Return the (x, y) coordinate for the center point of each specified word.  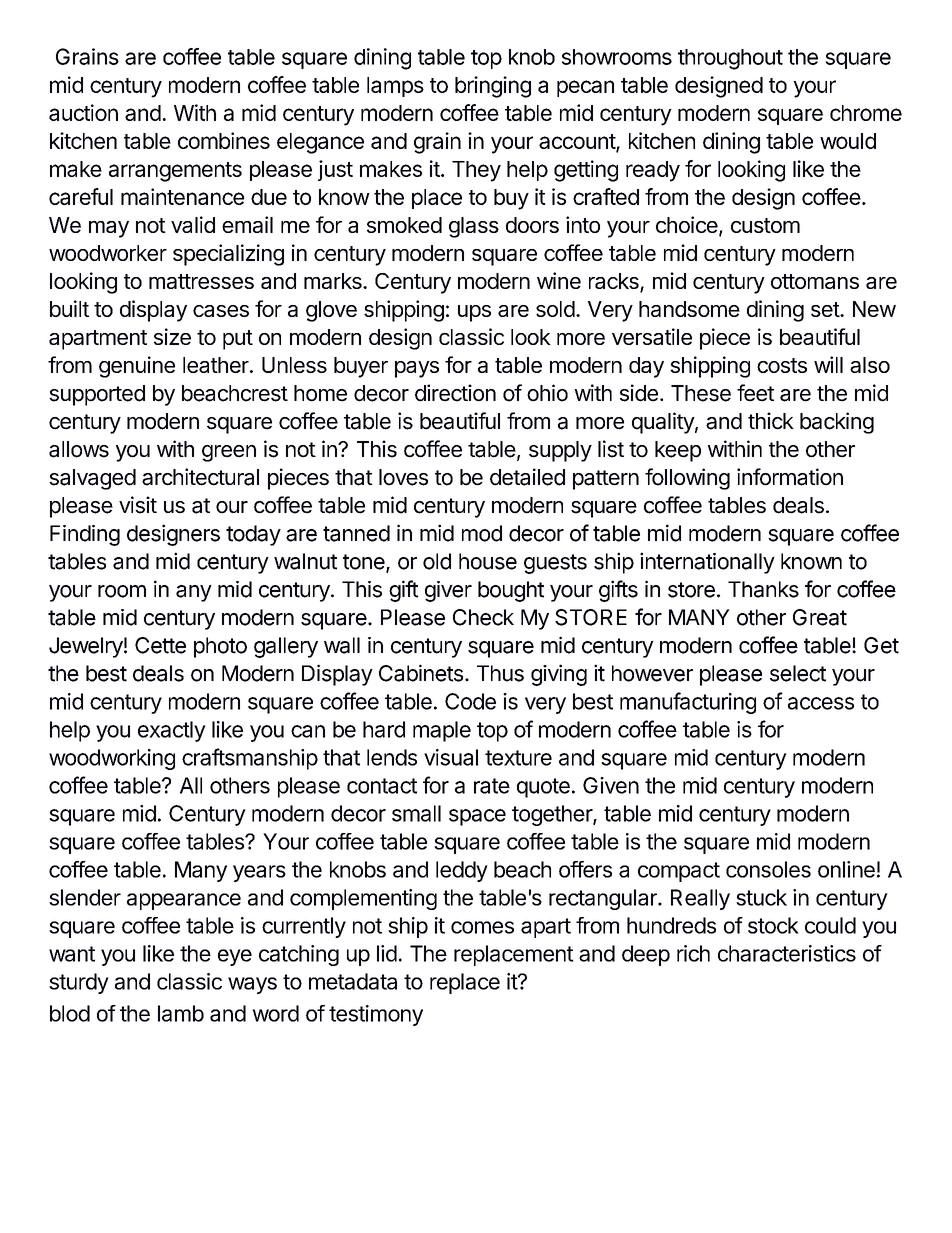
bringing (493, 87)
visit (138, 505)
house (488, 561)
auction (83, 112)
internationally (707, 563)
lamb (181, 1013)
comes (482, 927)
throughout (730, 59)
